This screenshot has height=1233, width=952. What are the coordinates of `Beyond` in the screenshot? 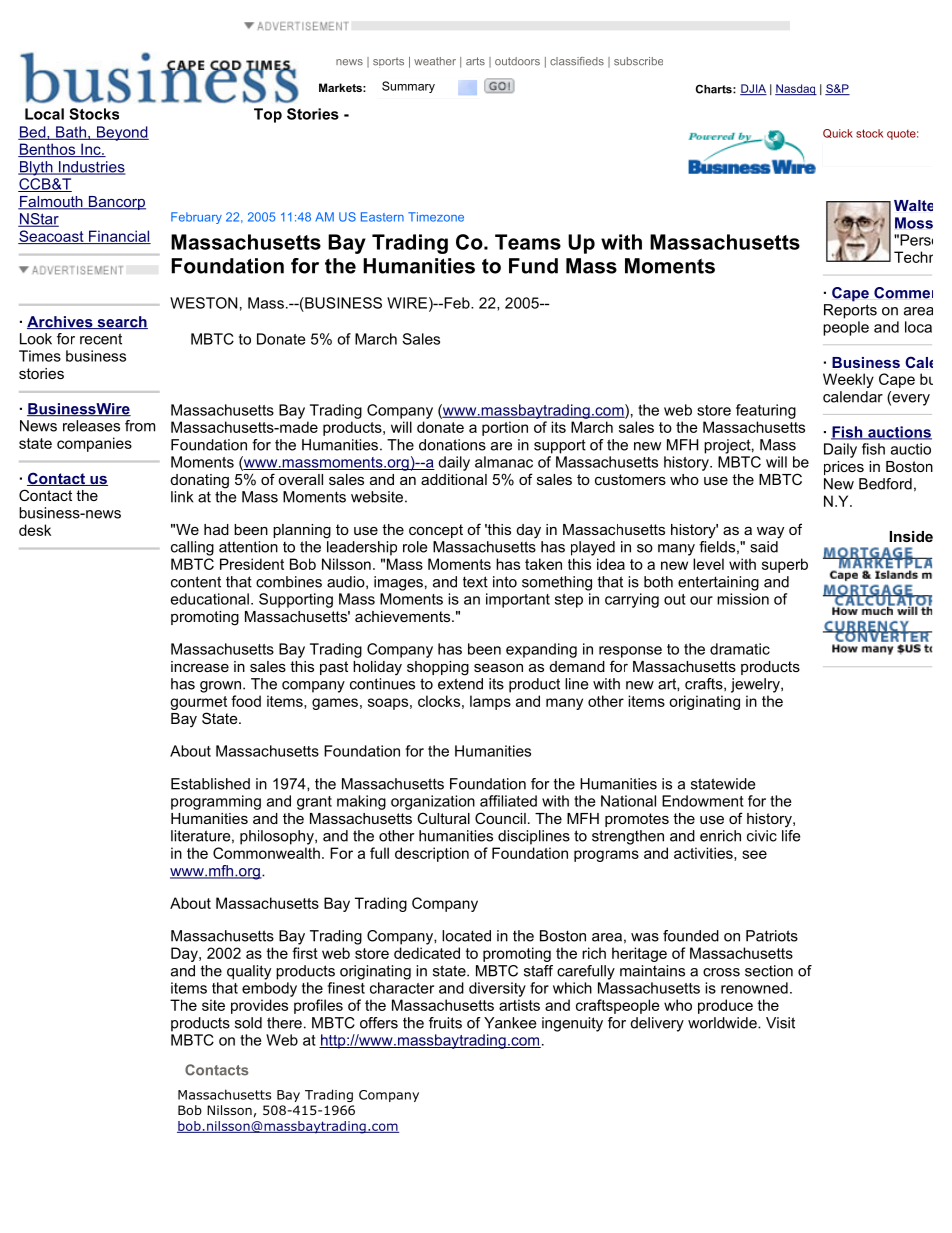 It's located at (121, 133).
